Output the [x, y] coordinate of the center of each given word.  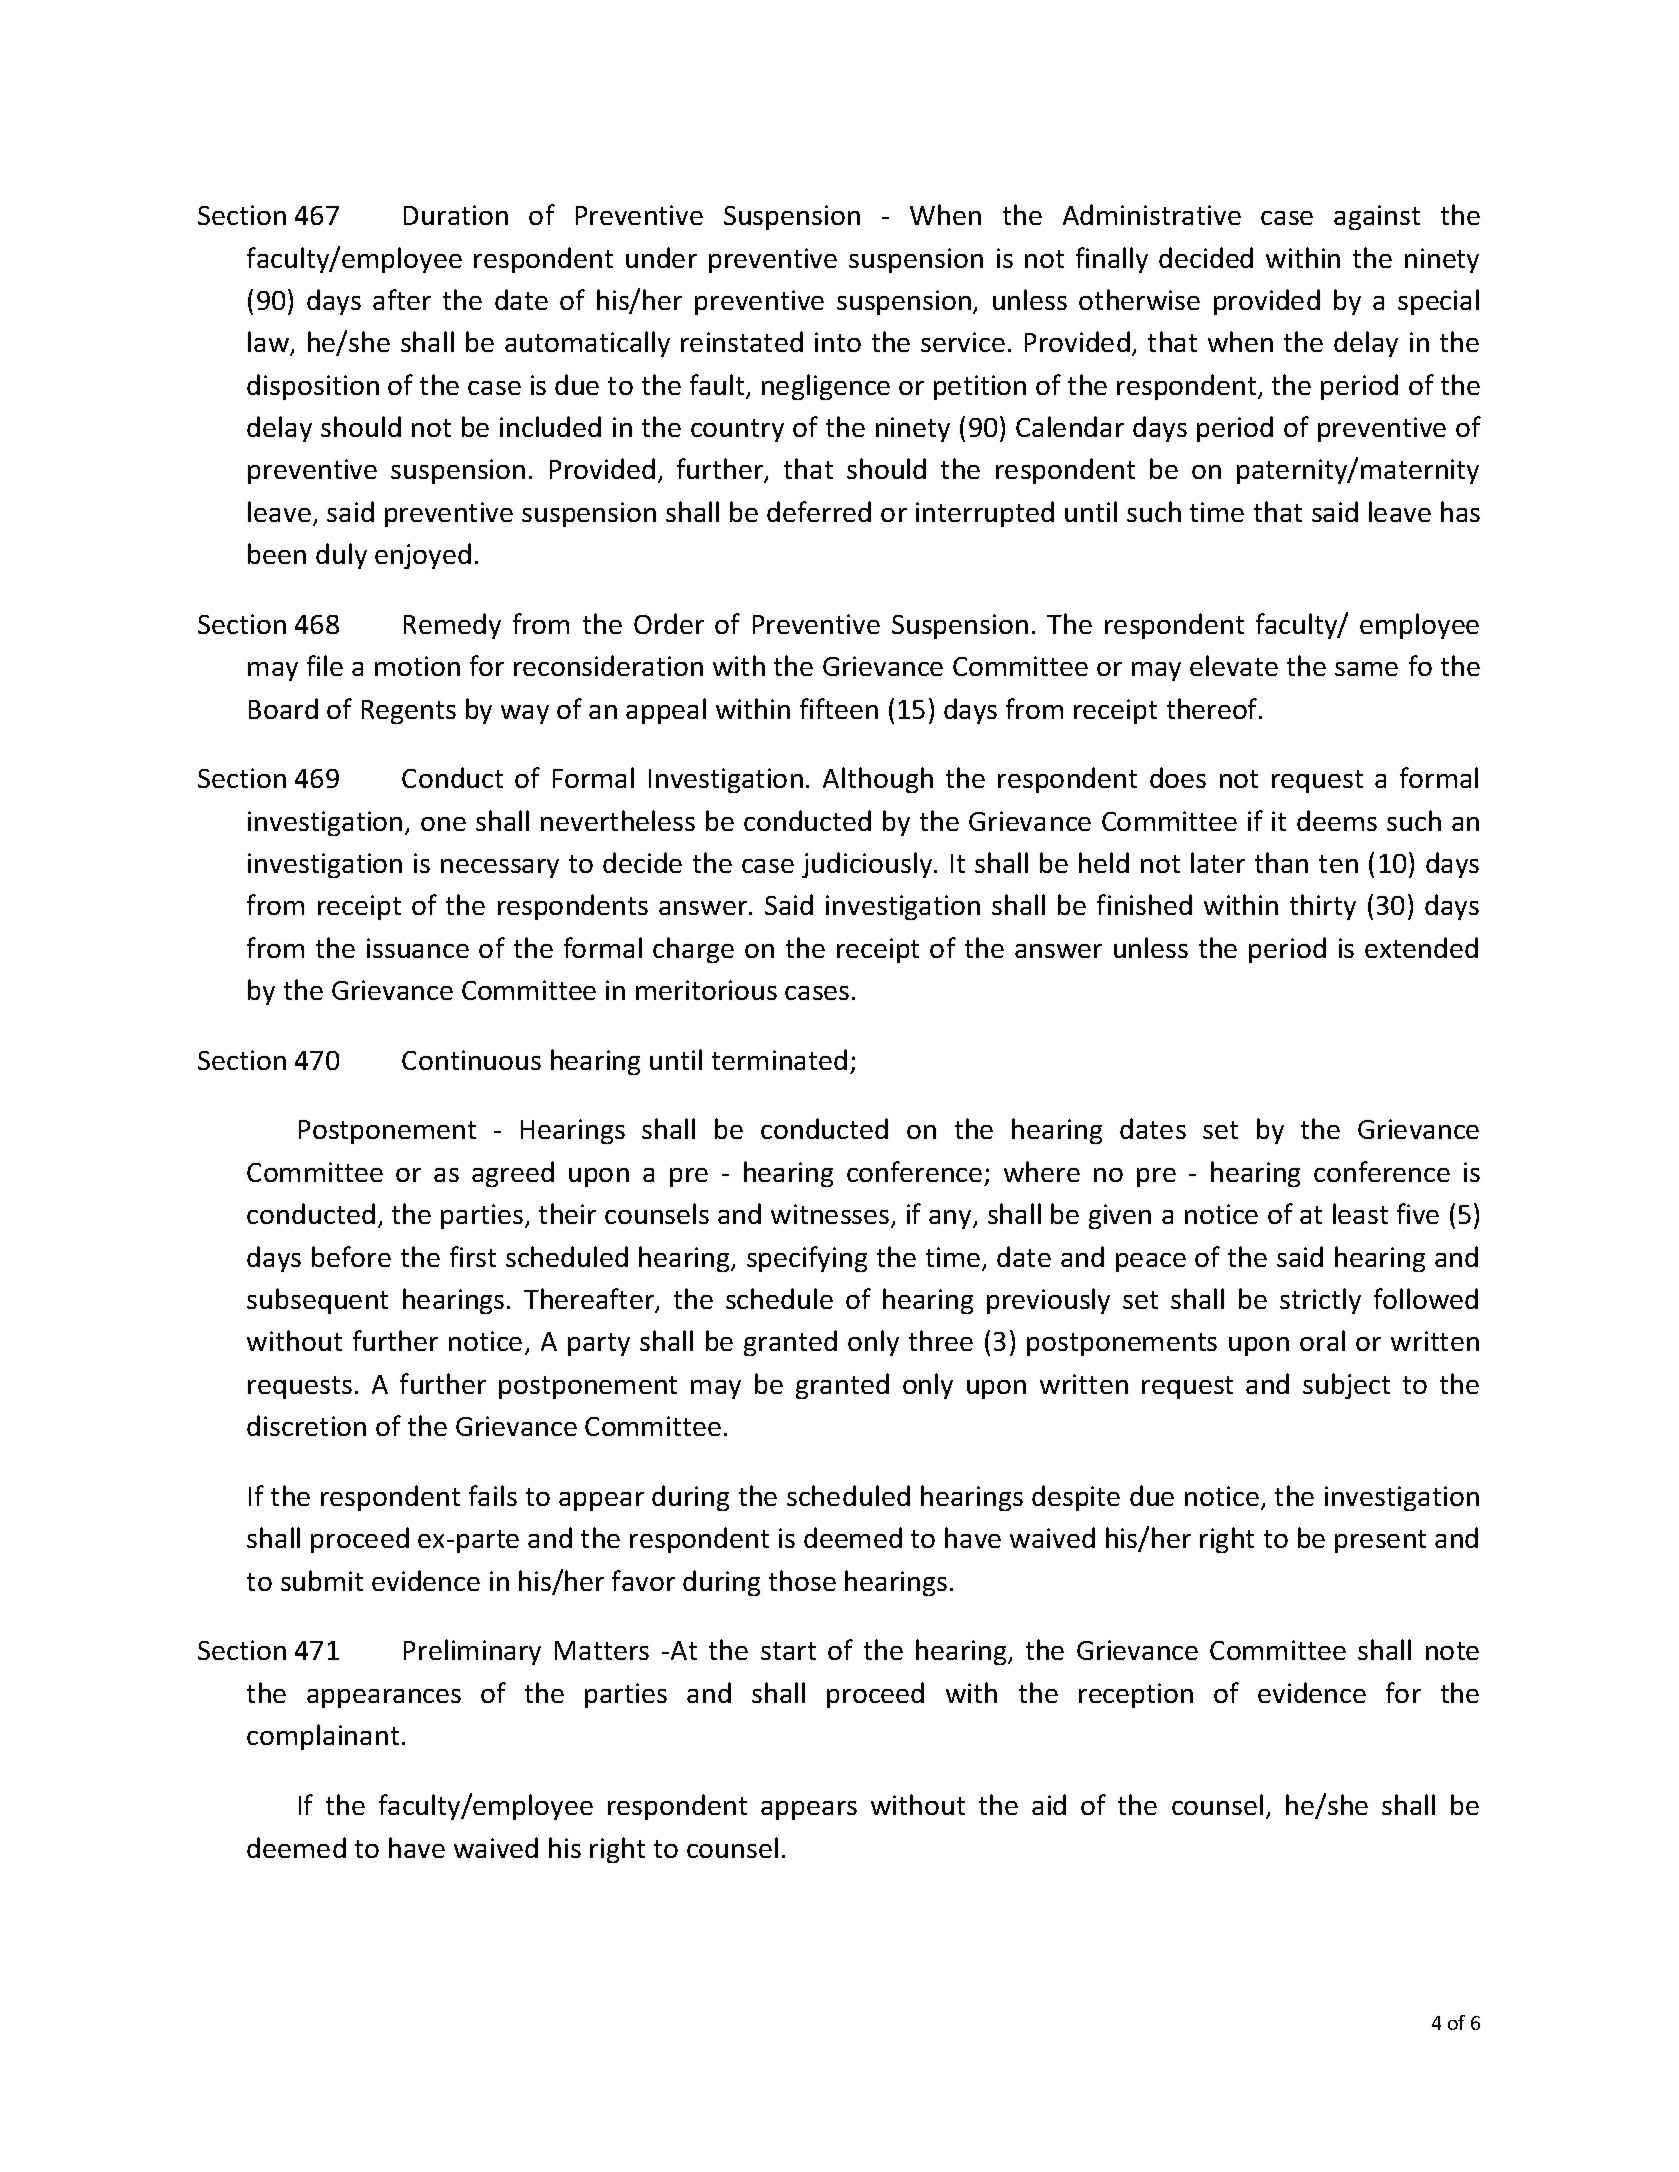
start [788, 1651]
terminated [779, 1059]
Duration [456, 215]
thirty [1323, 907]
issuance [418, 948]
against [1377, 217]
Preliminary [472, 1652]
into [838, 342]
